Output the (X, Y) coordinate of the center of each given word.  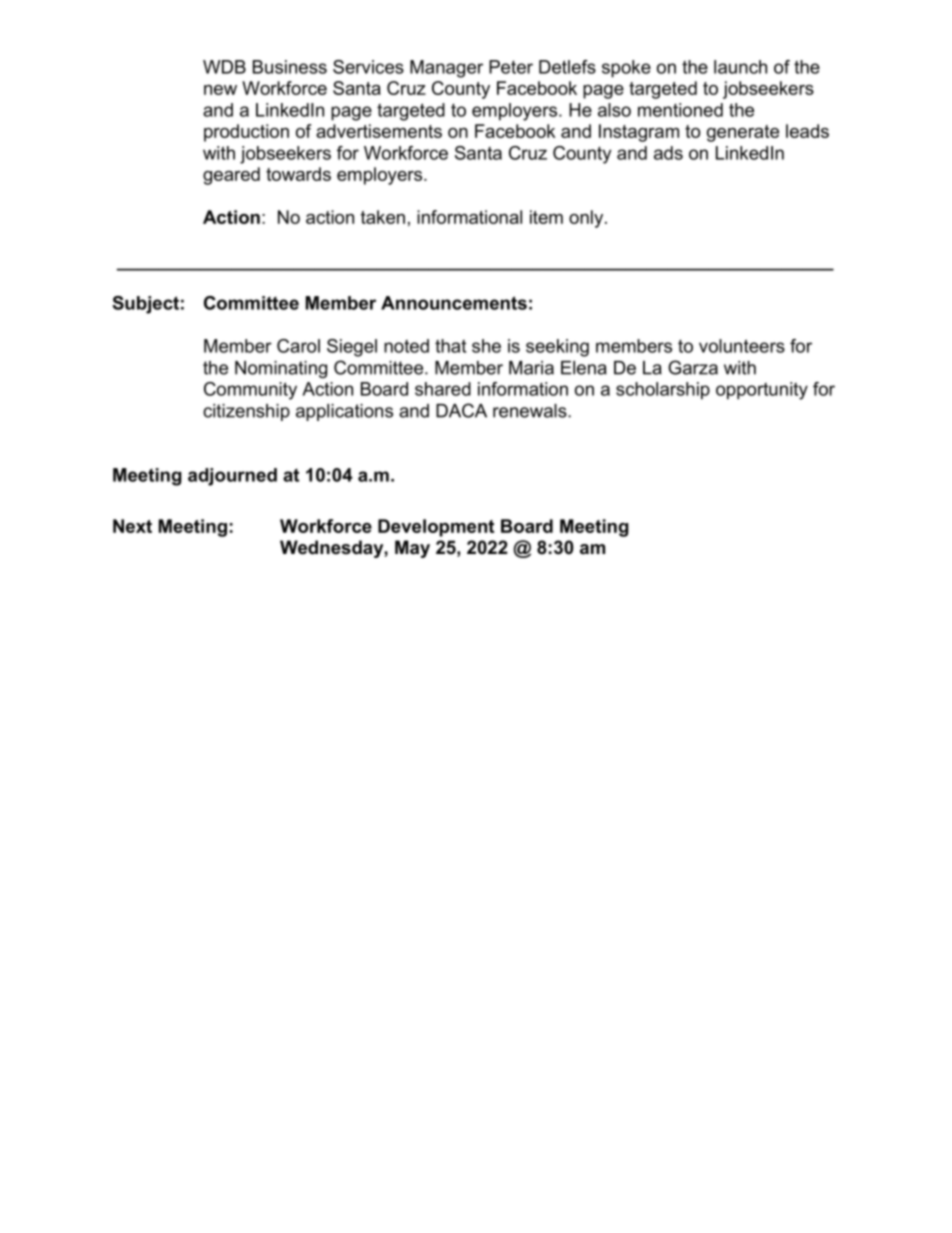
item (546, 217)
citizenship (246, 412)
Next (132, 526)
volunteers (742, 346)
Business (290, 67)
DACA (461, 410)
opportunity (762, 391)
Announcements (454, 303)
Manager (446, 69)
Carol (298, 346)
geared (231, 176)
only (587, 219)
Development (436, 528)
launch (740, 67)
